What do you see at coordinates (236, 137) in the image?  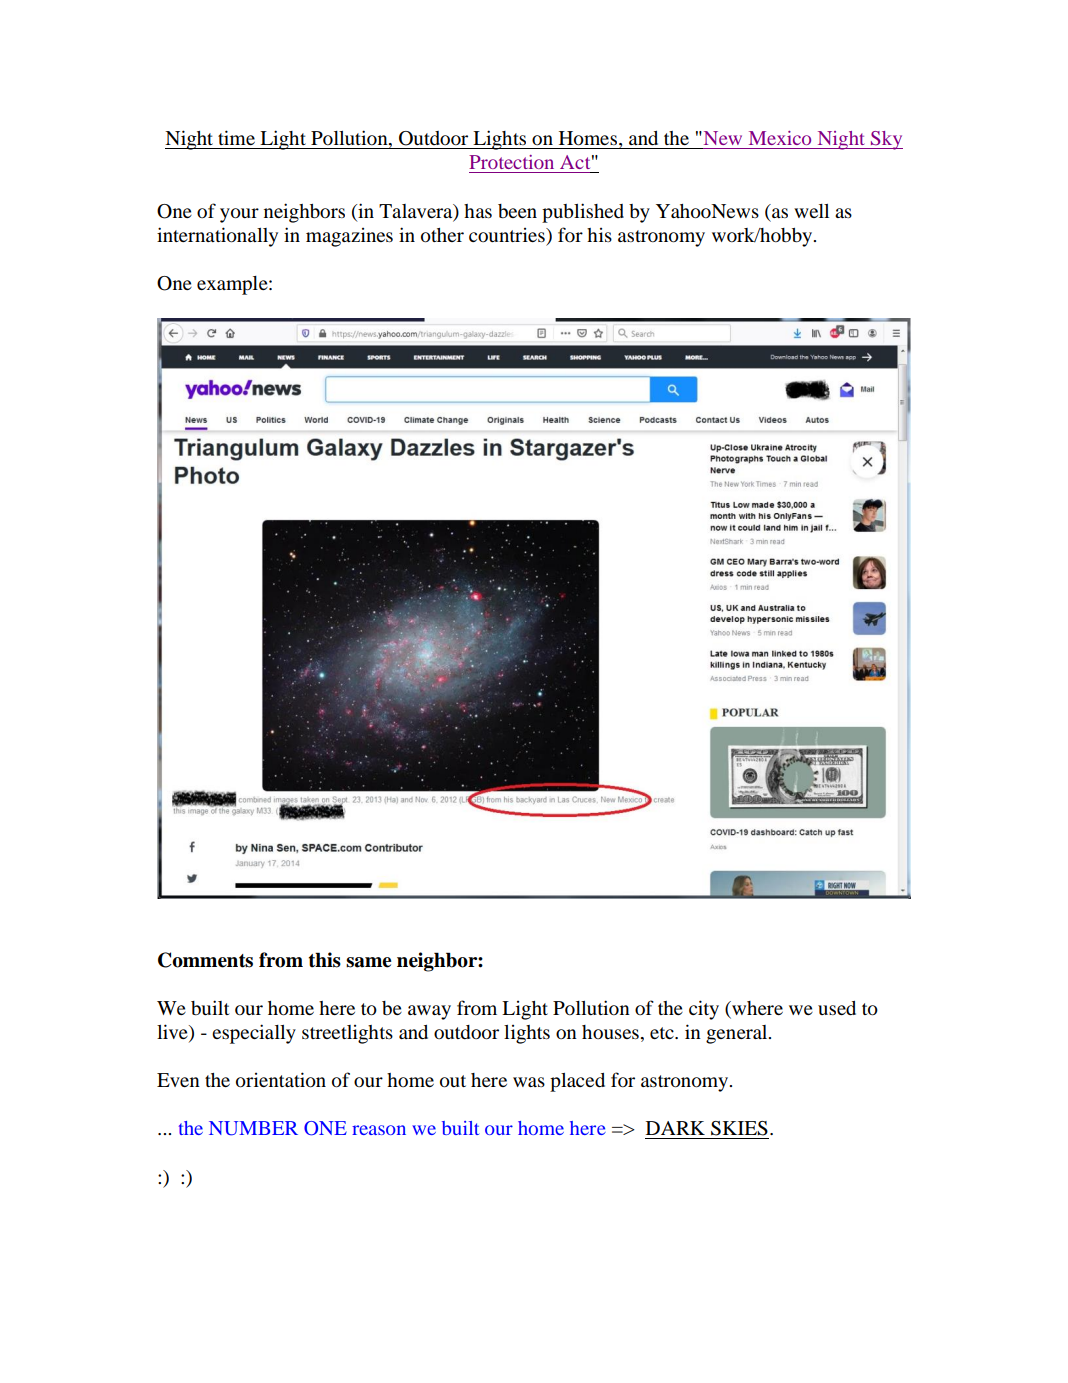 I see `time` at bounding box center [236, 137].
